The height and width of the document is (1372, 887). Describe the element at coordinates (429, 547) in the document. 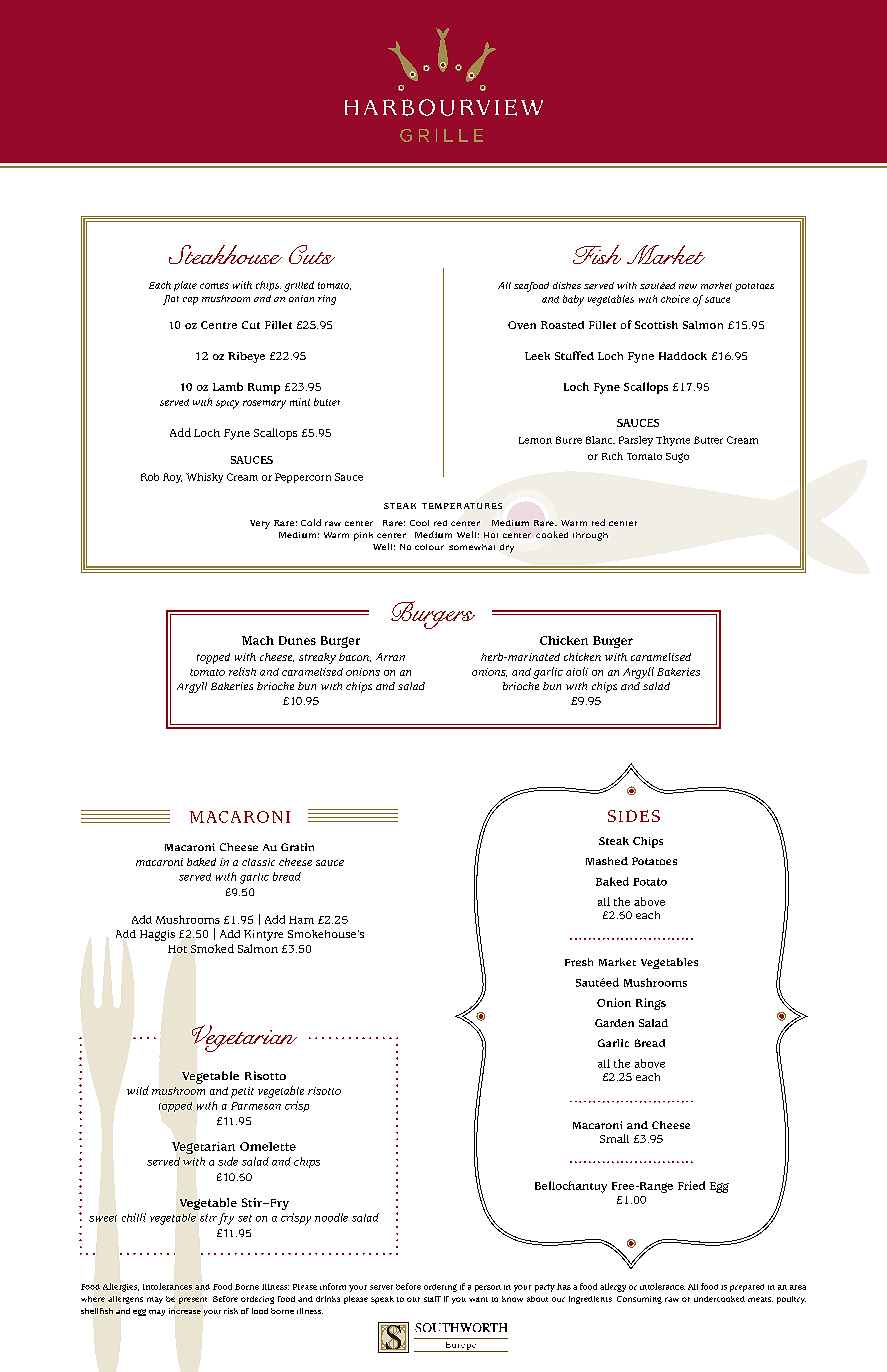

I see `colour` at that location.
